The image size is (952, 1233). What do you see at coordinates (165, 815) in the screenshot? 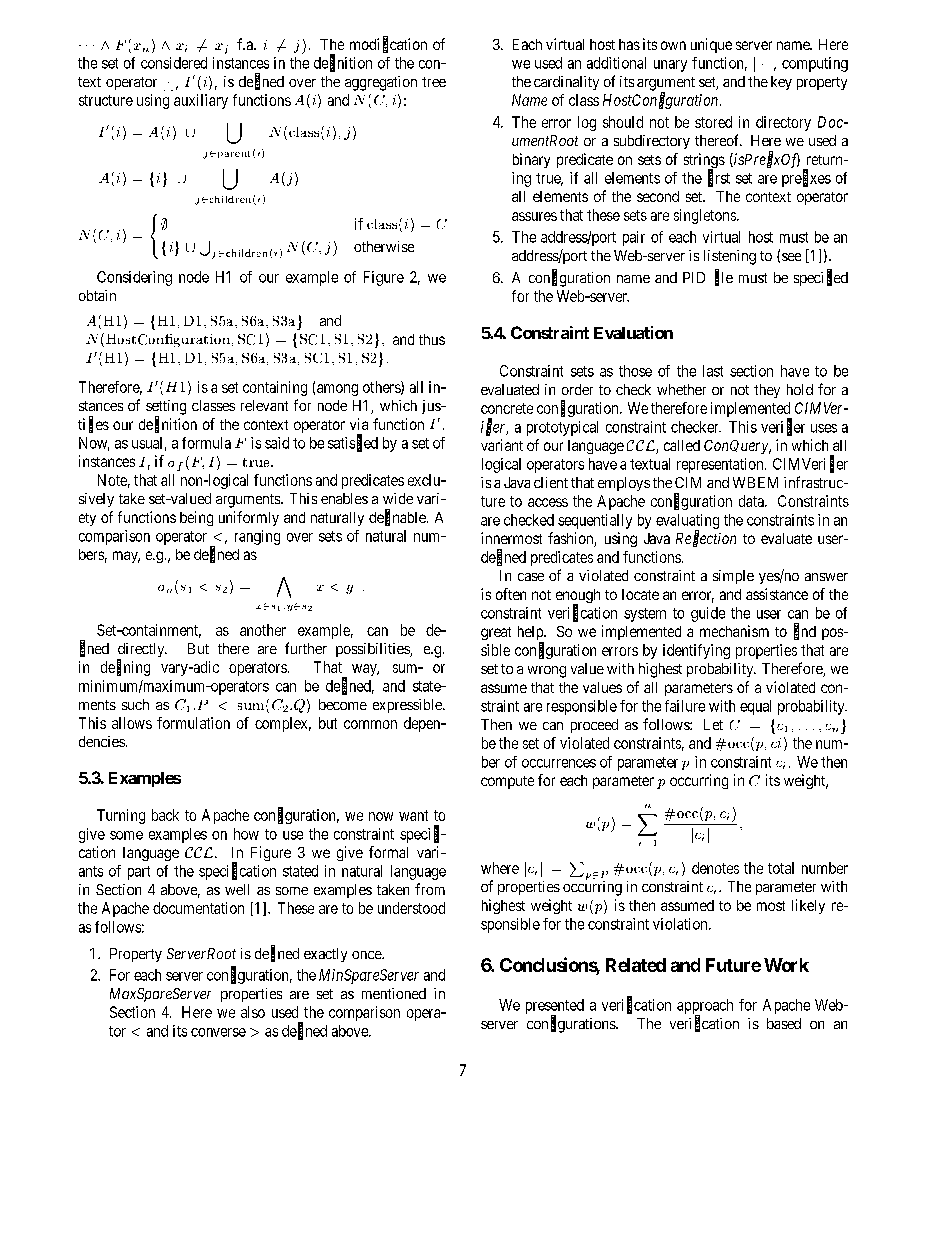
I see `back` at bounding box center [165, 815].
